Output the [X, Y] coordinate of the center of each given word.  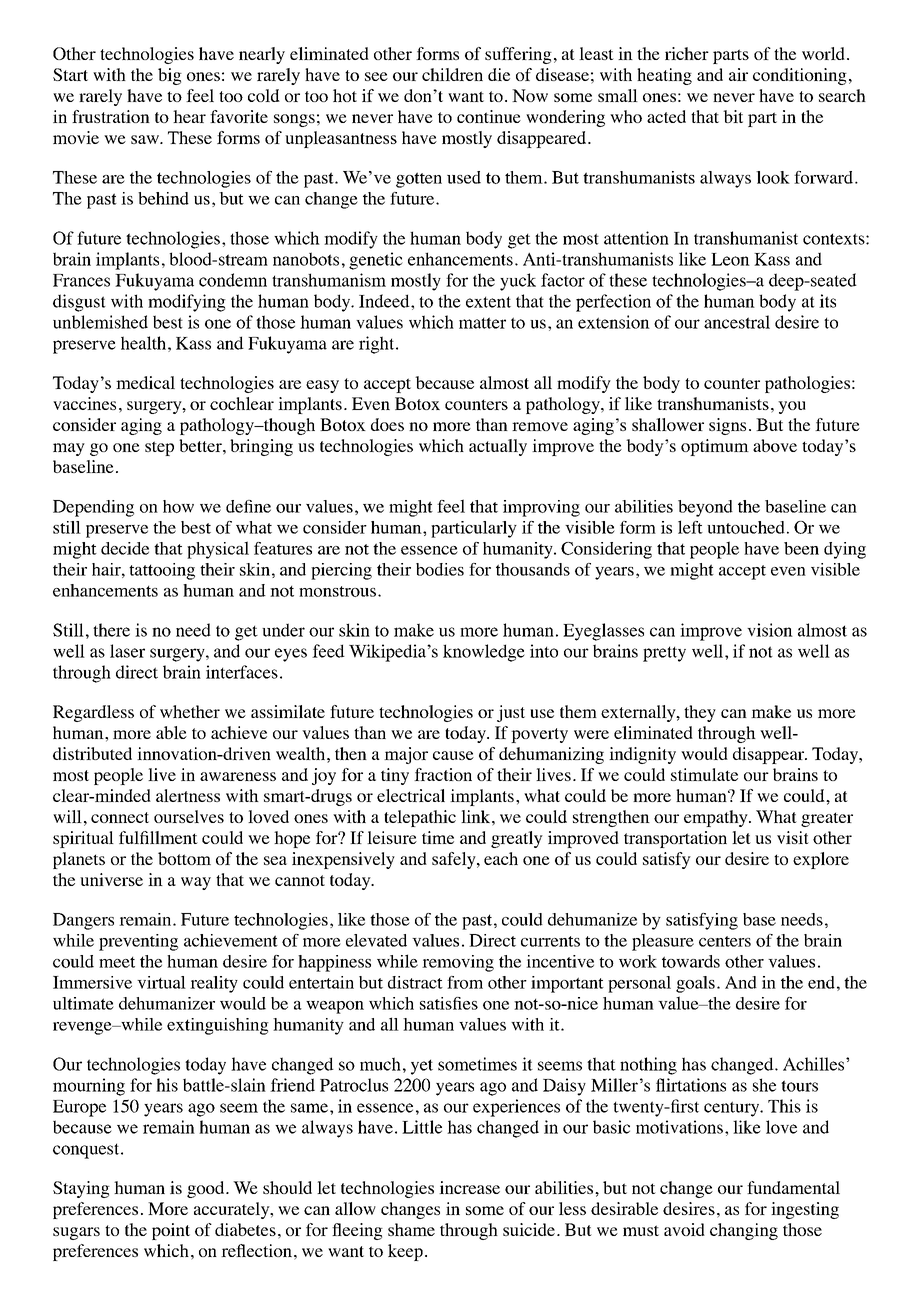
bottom [184, 858]
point [171, 1231]
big [170, 76]
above [775, 445]
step [159, 448]
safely [455, 860]
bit [733, 116]
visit [793, 837]
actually [498, 447]
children [452, 74]
